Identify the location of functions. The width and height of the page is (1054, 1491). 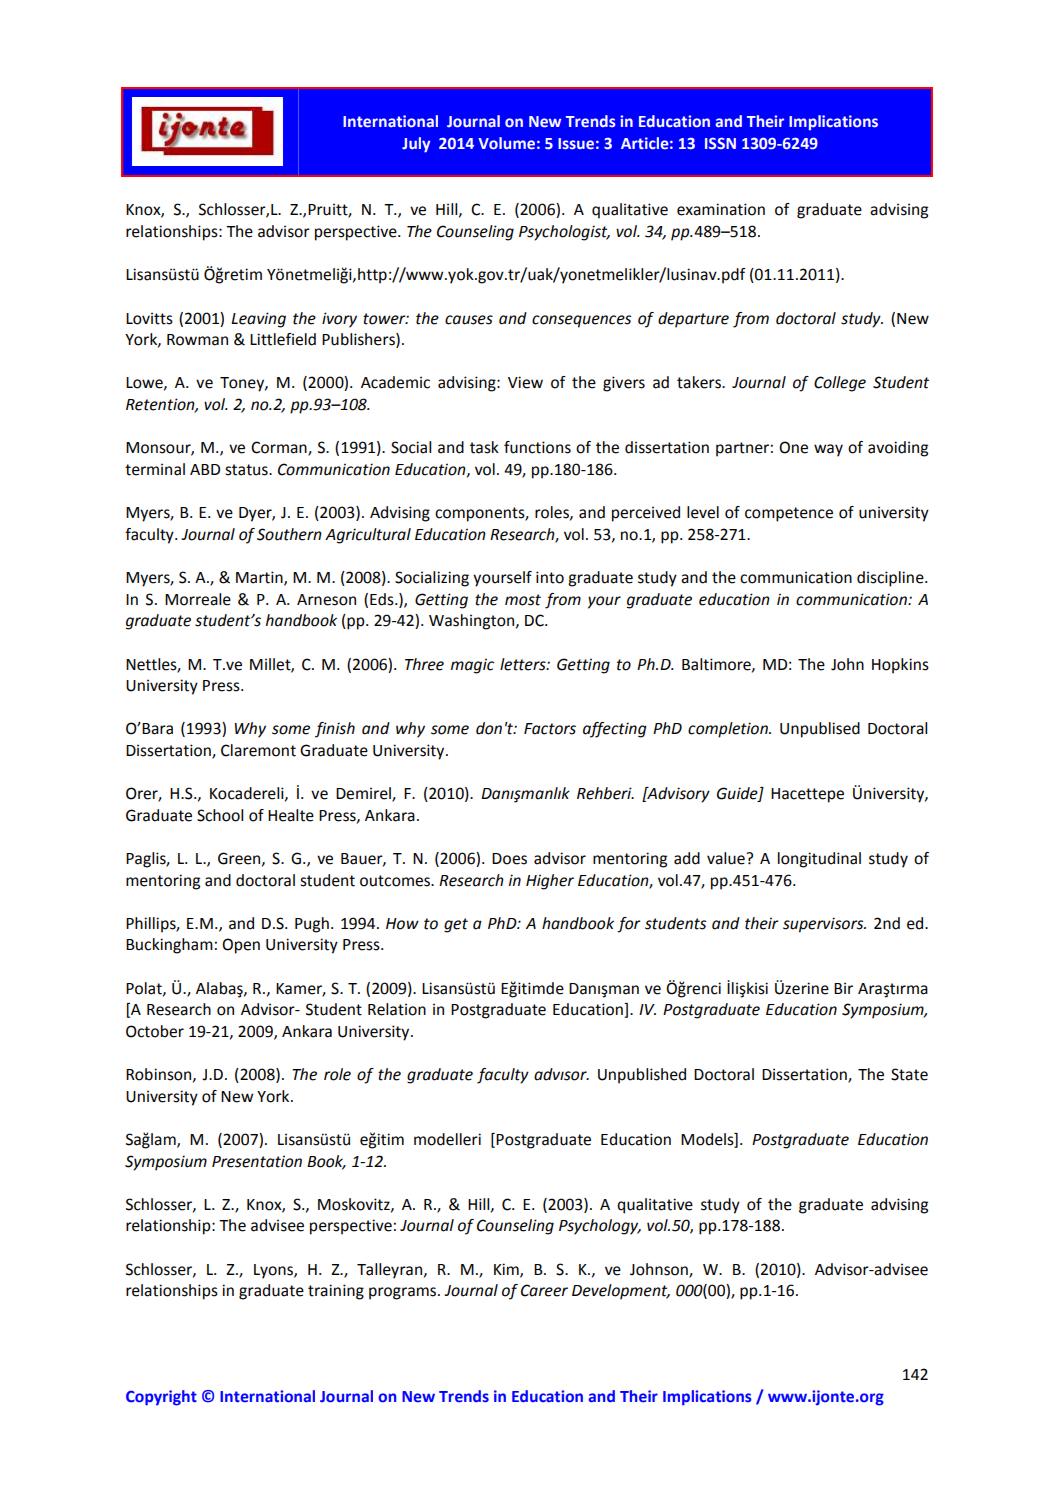
(537, 447).
